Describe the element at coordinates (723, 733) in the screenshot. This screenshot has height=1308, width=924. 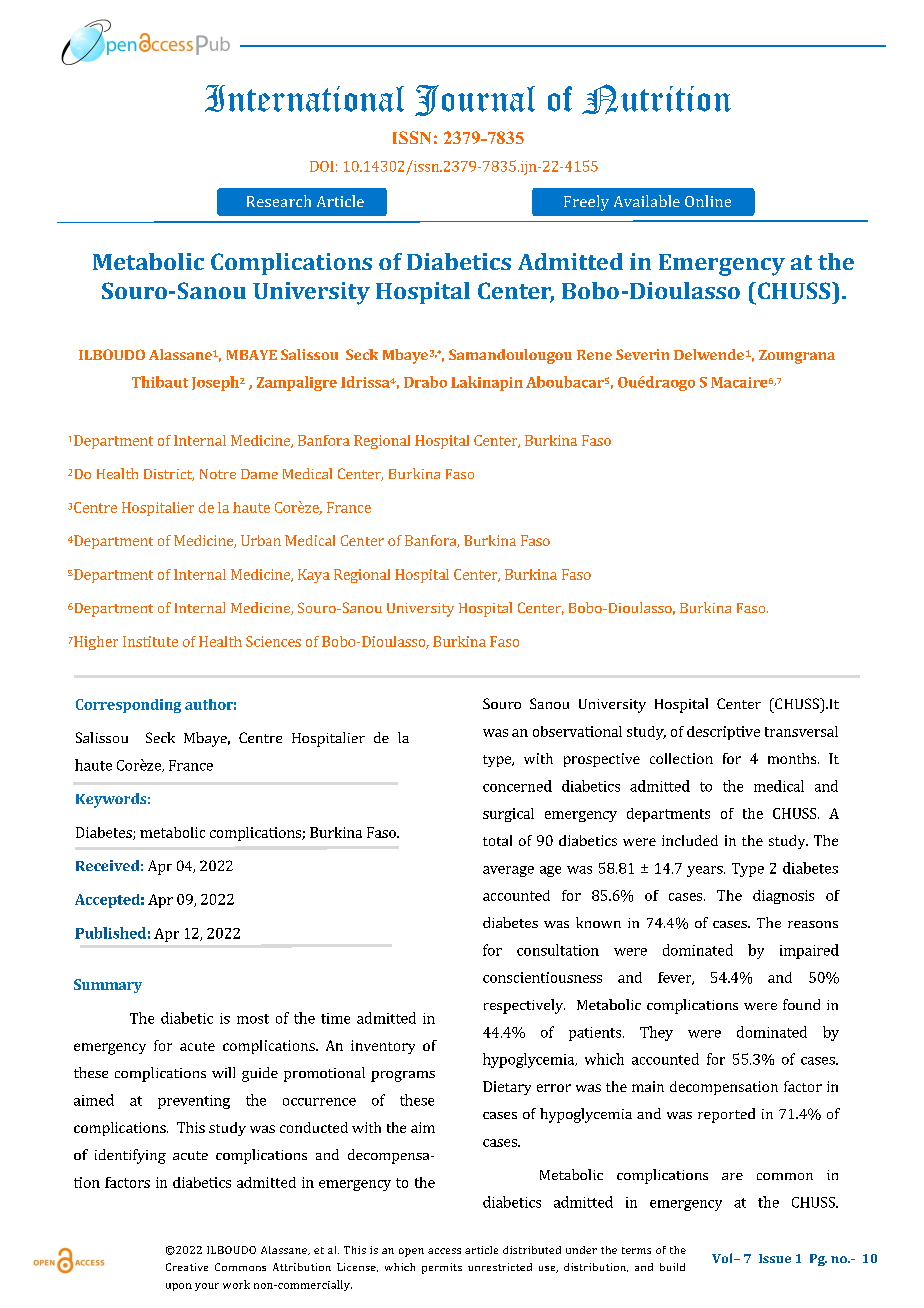
I see `descriptive` at that location.
